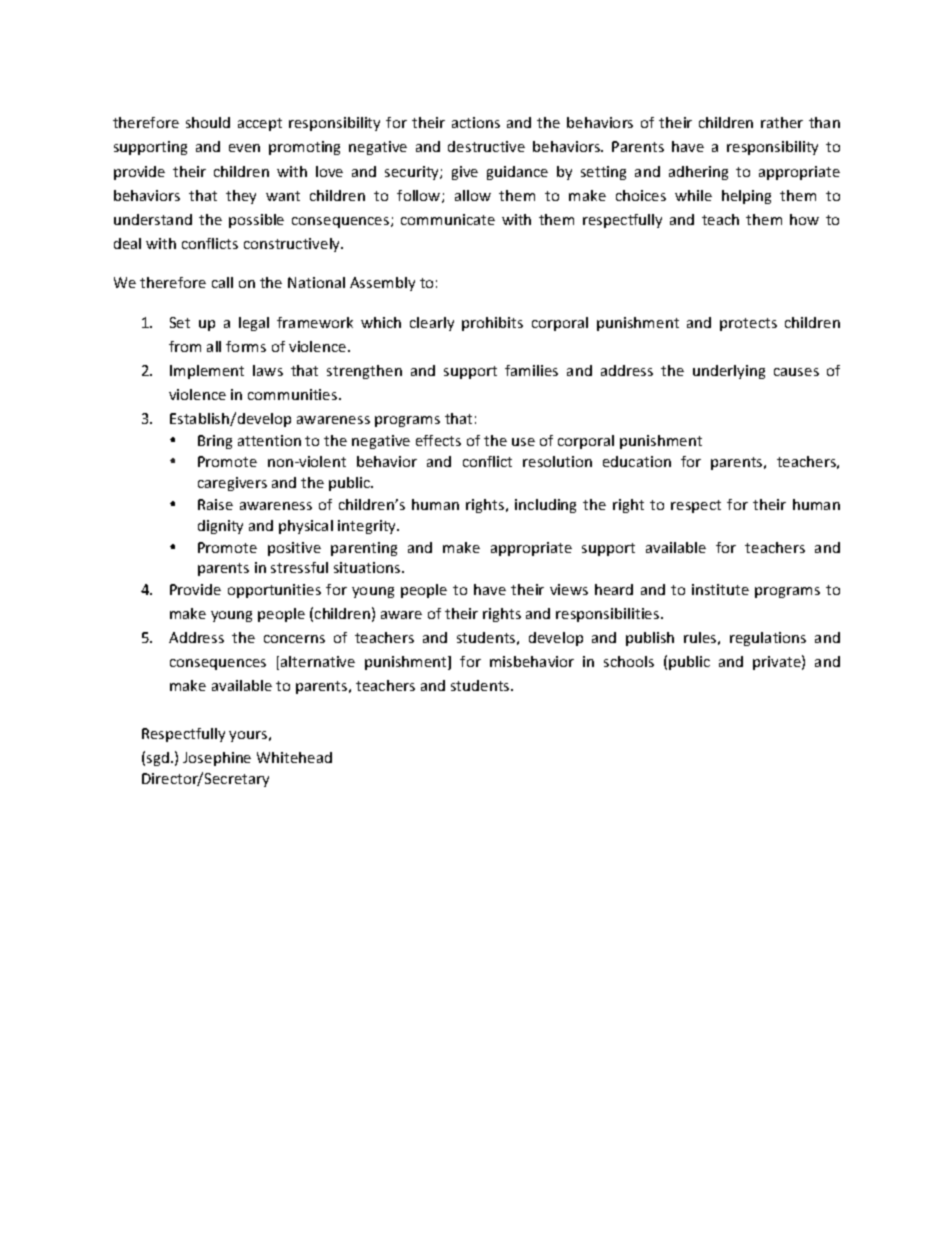  Describe the element at coordinates (215, 442) in the image. I see `Bring` at that location.
